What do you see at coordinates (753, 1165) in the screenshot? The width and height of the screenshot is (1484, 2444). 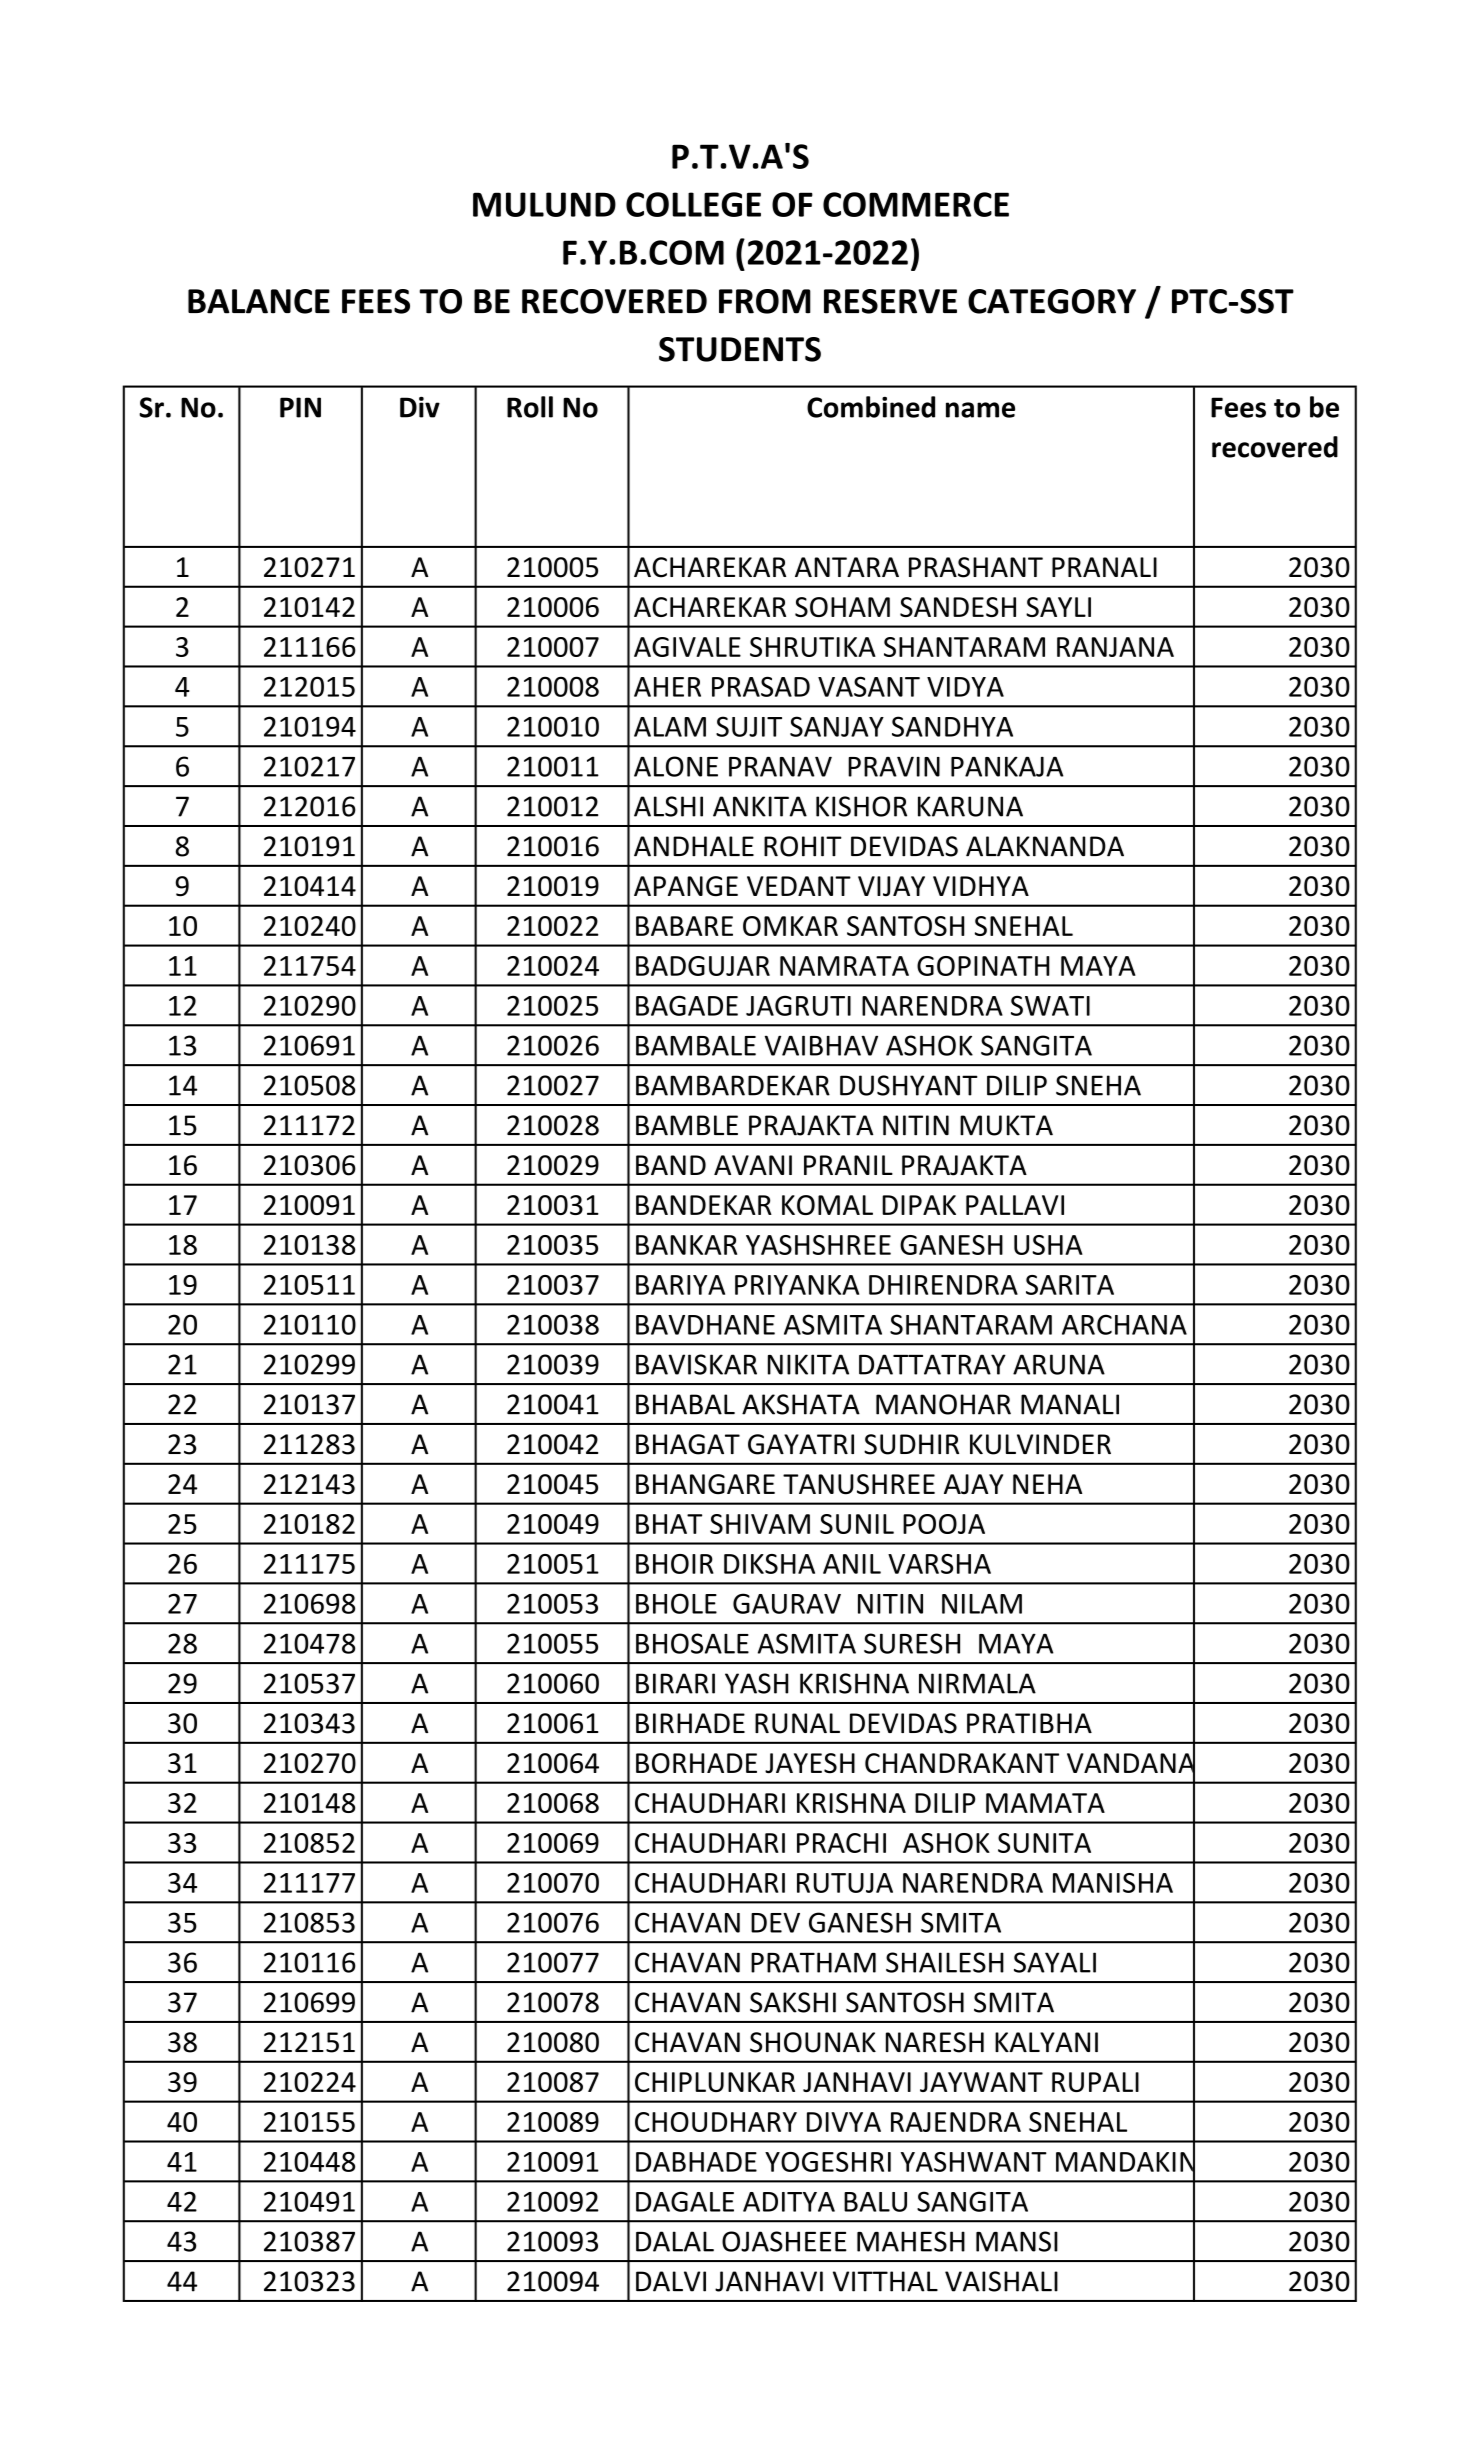 I see `AVANI` at bounding box center [753, 1165].
